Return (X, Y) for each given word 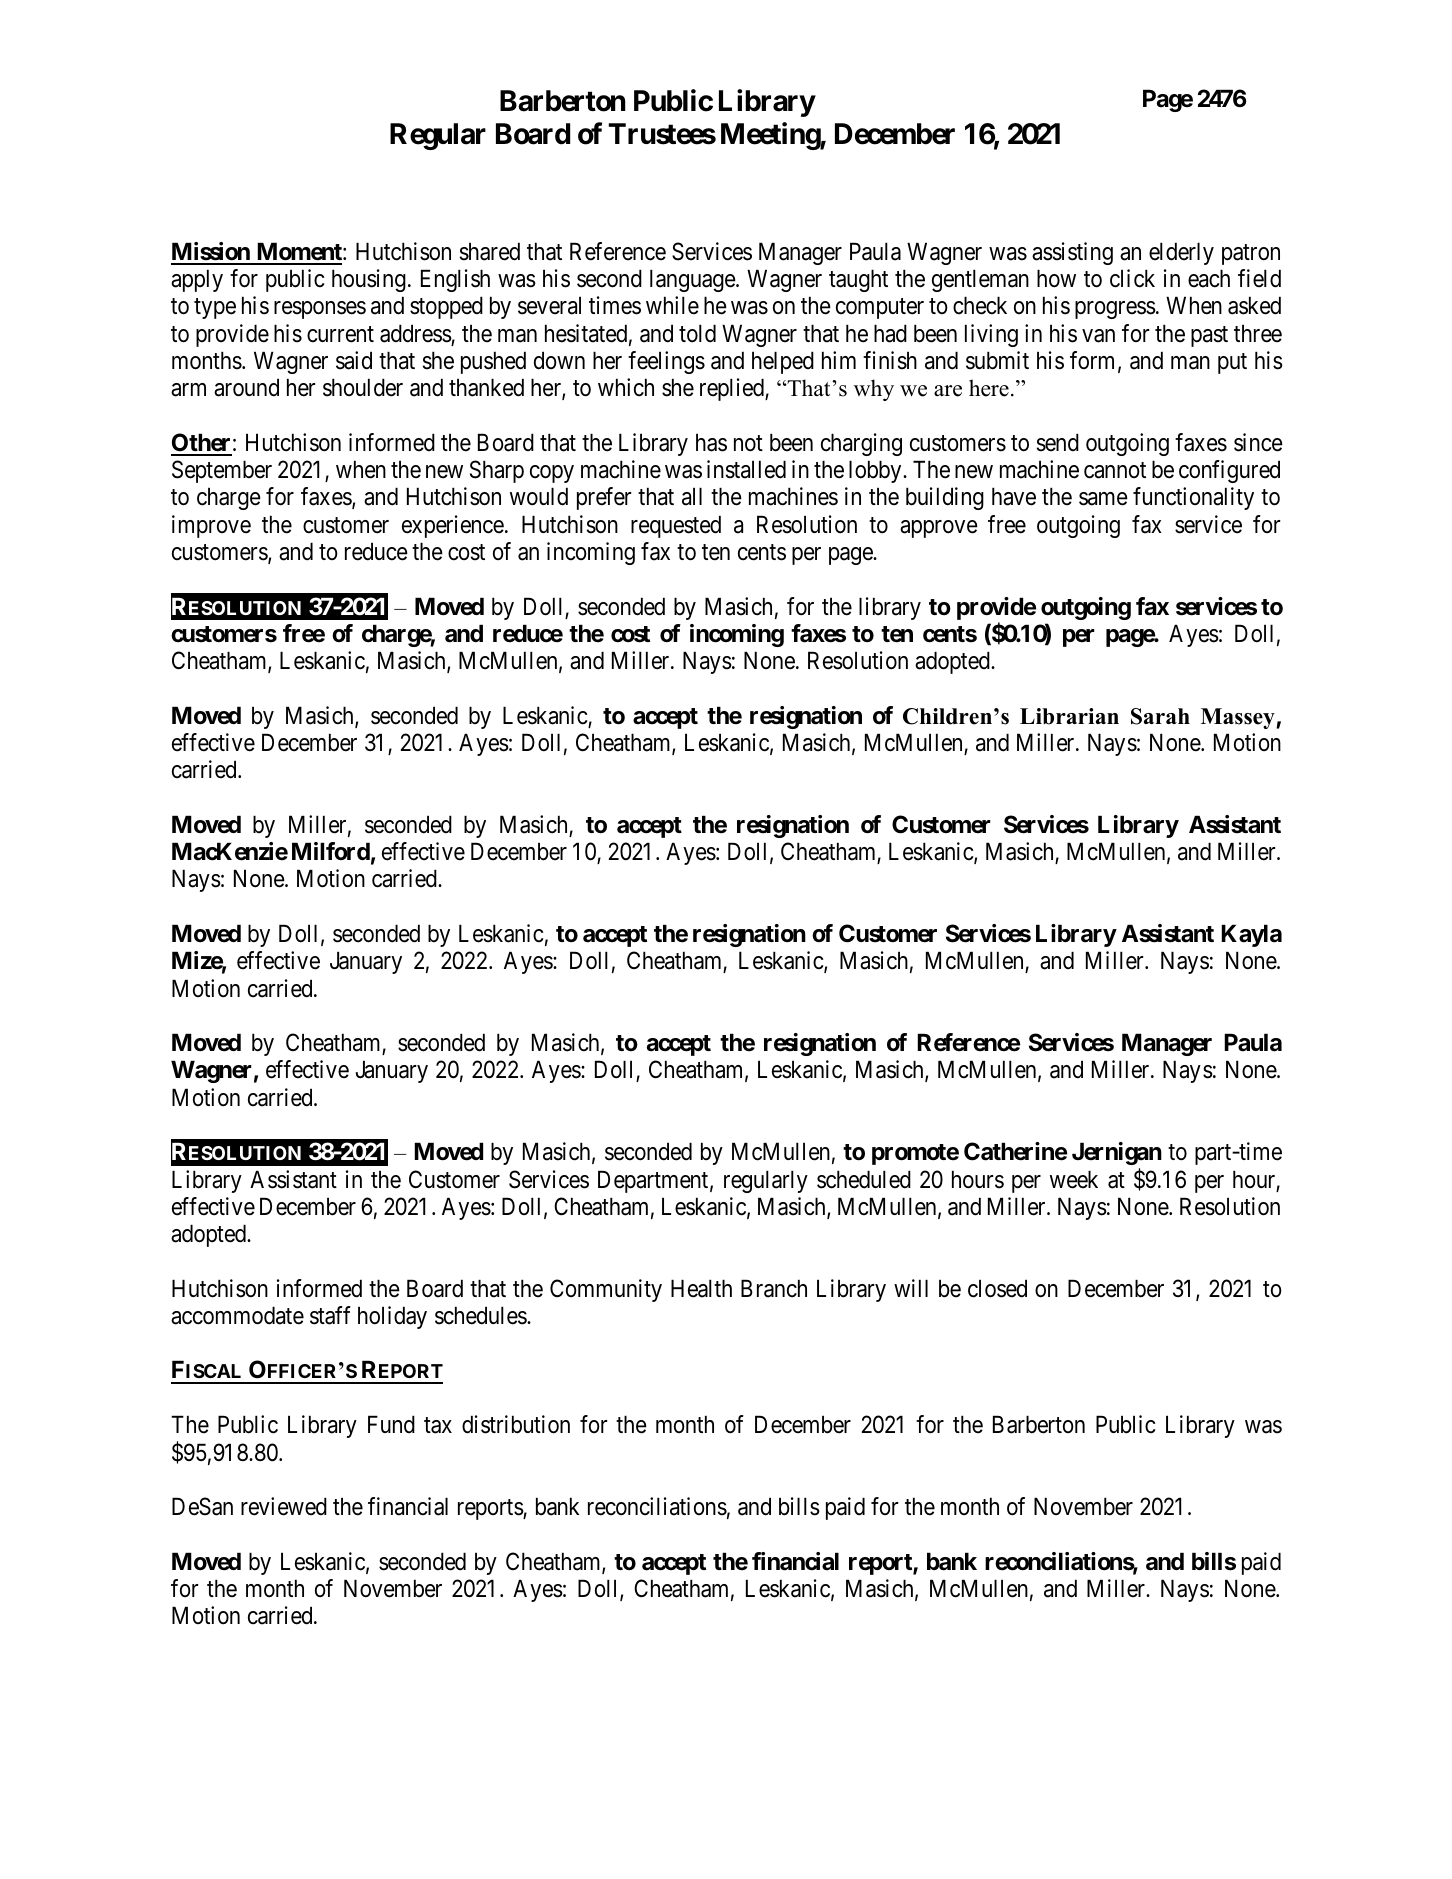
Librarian (1069, 716)
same (1103, 499)
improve (211, 526)
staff (330, 1315)
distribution (516, 1424)
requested (676, 526)
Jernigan (1117, 1153)
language (693, 280)
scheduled (864, 1179)
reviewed (284, 1506)
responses (320, 310)
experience (453, 526)
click (1132, 278)
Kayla (1251, 935)
